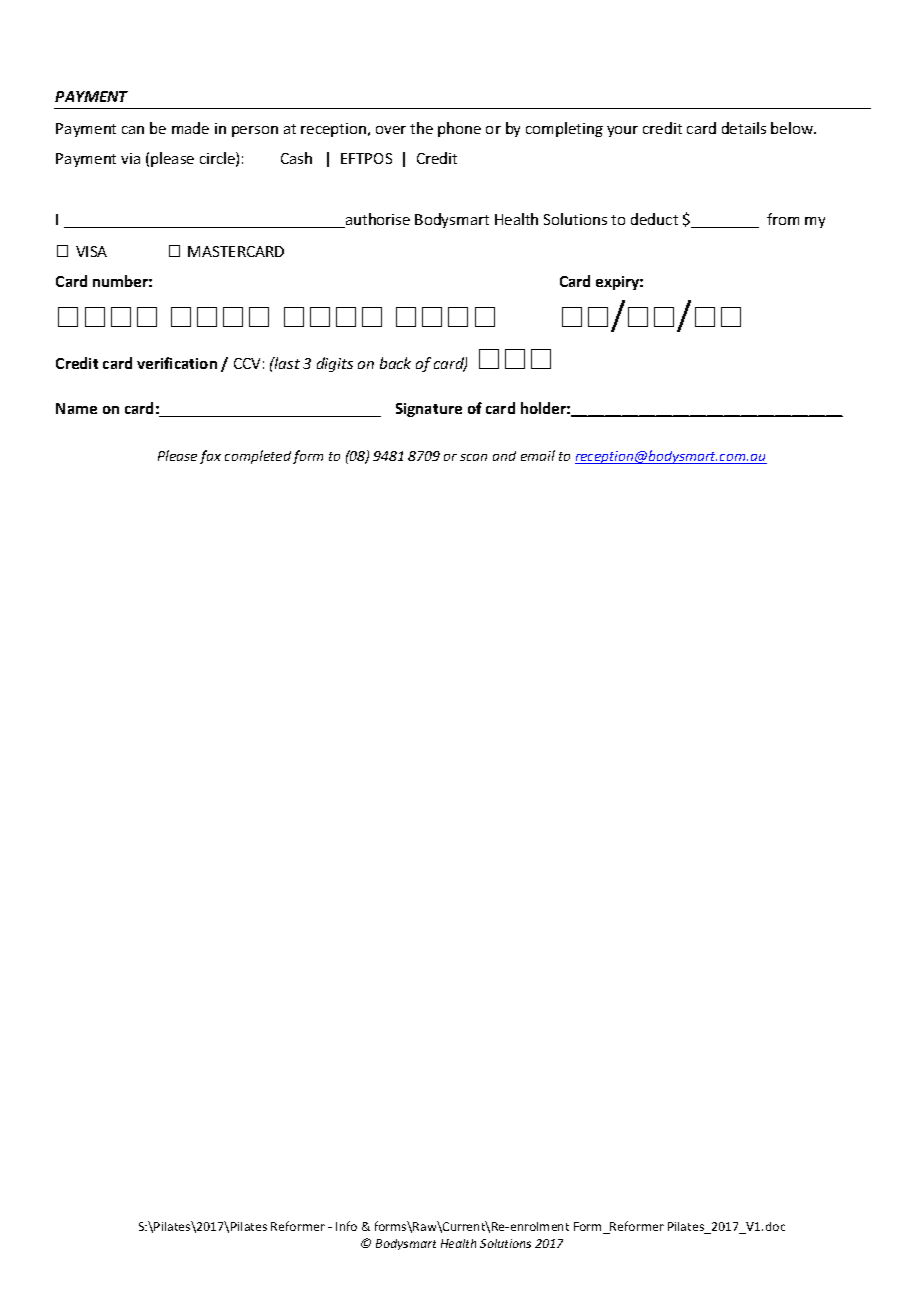 The image size is (924, 1308). I want to click on email, so click(538, 455).
